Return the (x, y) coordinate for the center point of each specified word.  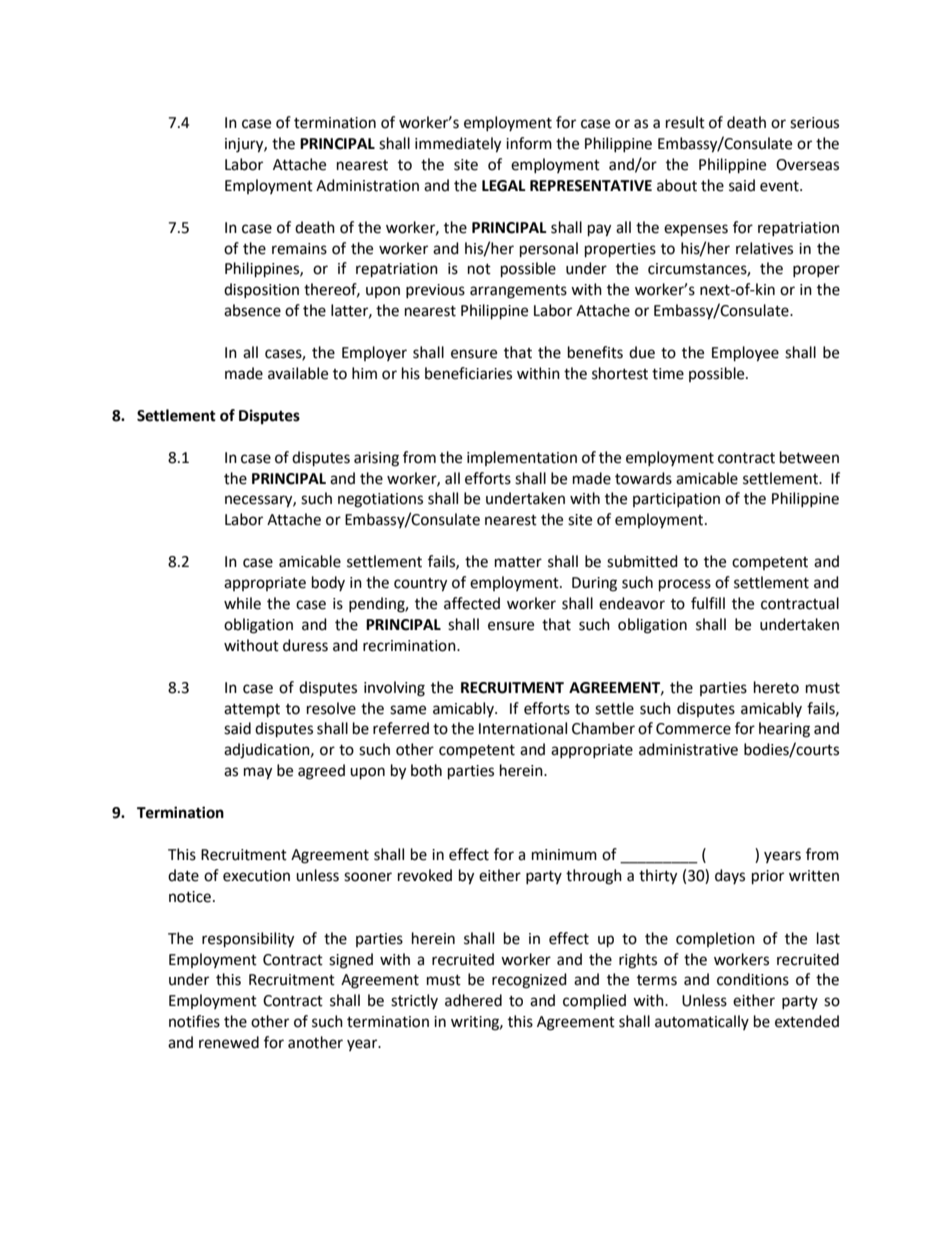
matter (518, 562)
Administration (367, 185)
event (780, 186)
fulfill (708, 603)
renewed (229, 1042)
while (242, 603)
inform (529, 143)
